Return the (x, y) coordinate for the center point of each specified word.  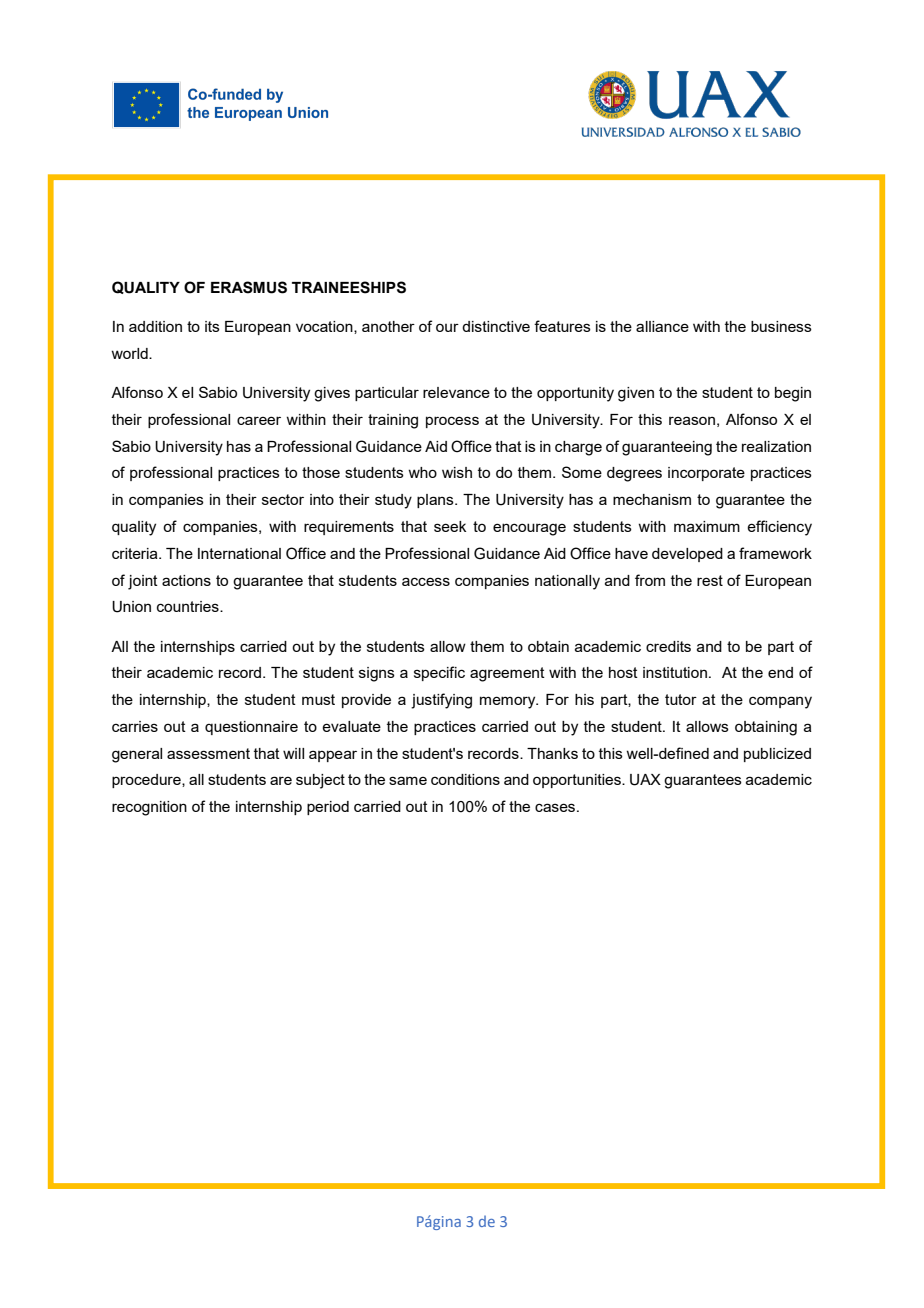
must (318, 699)
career (259, 420)
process (452, 422)
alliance (662, 326)
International (239, 553)
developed (687, 555)
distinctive (496, 326)
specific (439, 673)
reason (692, 420)
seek (450, 526)
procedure (147, 781)
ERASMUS (249, 287)
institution (675, 672)
